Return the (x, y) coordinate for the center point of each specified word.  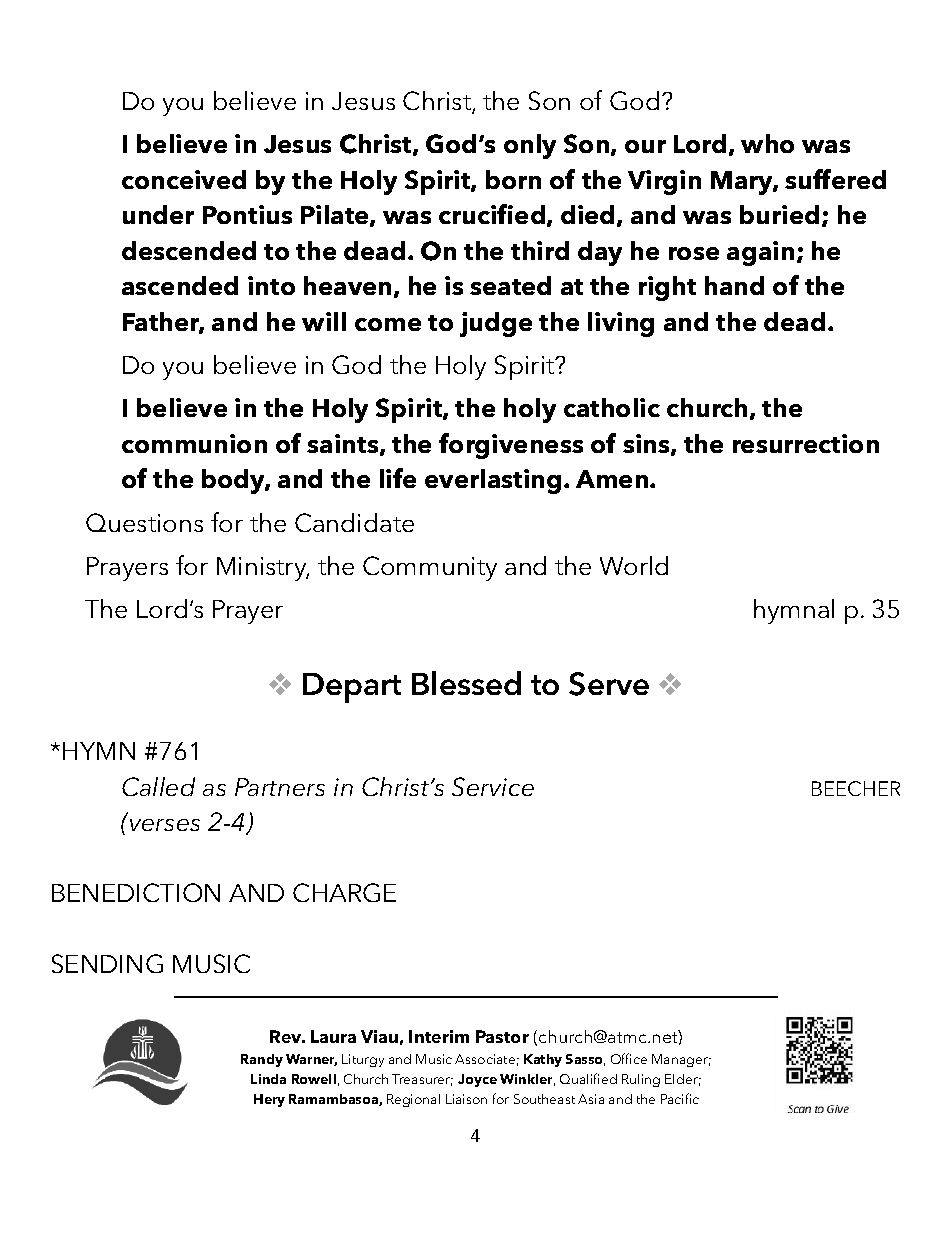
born (513, 179)
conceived (184, 179)
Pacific (680, 1098)
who (767, 143)
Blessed (466, 683)
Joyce (477, 1080)
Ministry (263, 569)
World (634, 565)
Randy (262, 1060)
